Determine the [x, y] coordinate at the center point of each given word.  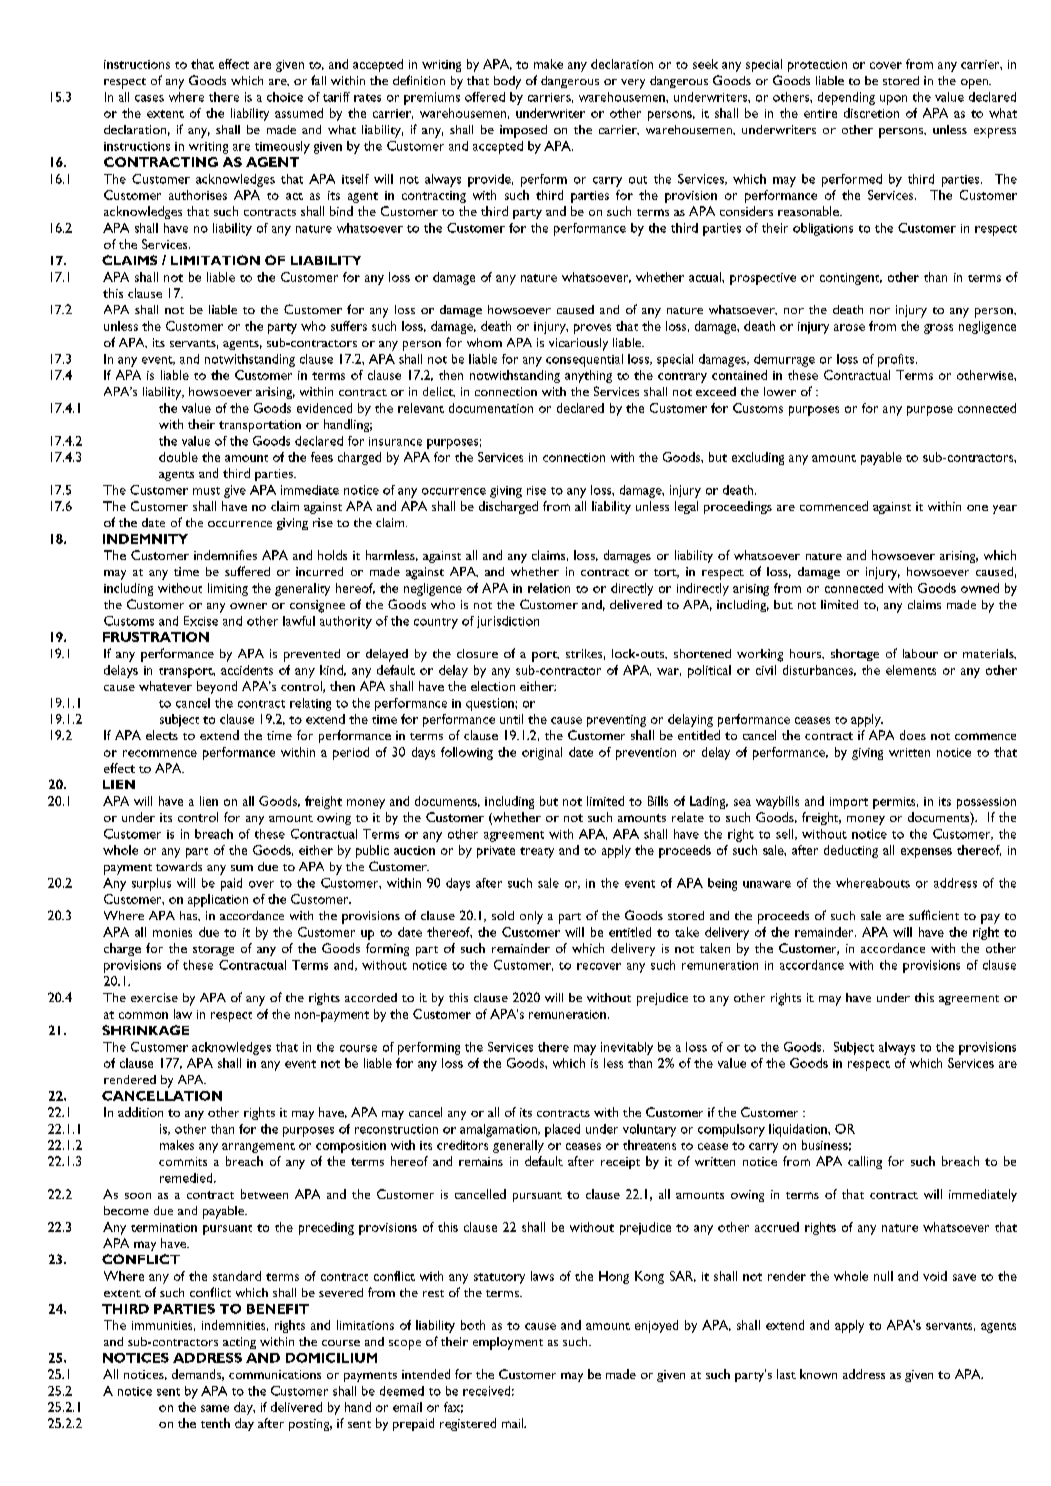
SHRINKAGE [145, 1030]
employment [508, 1343]
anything [588, 376]
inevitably [627, 1048]
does [913, 735]
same [215, 1408]
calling [865, 1162]
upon [893, 100]
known [818, 1374]
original [542, 753]
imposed [523, 131]
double [178, 457]
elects [162, 735]
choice [285, 97]
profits [897, 360]
